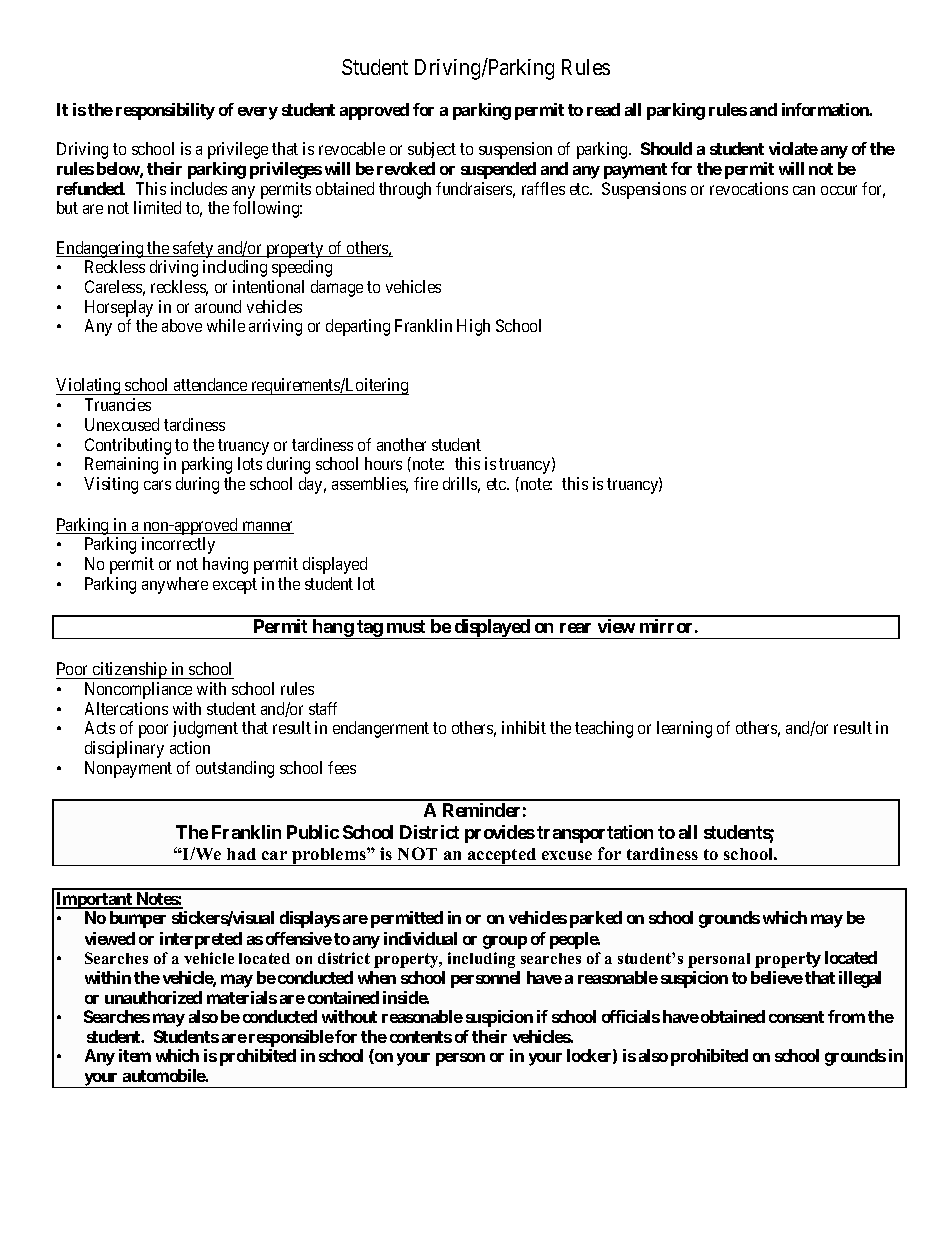 This screenshot has width=952, height=1233. Describe the element at coordinates (473, 327) in the screenshot. I see `High` at that location.
